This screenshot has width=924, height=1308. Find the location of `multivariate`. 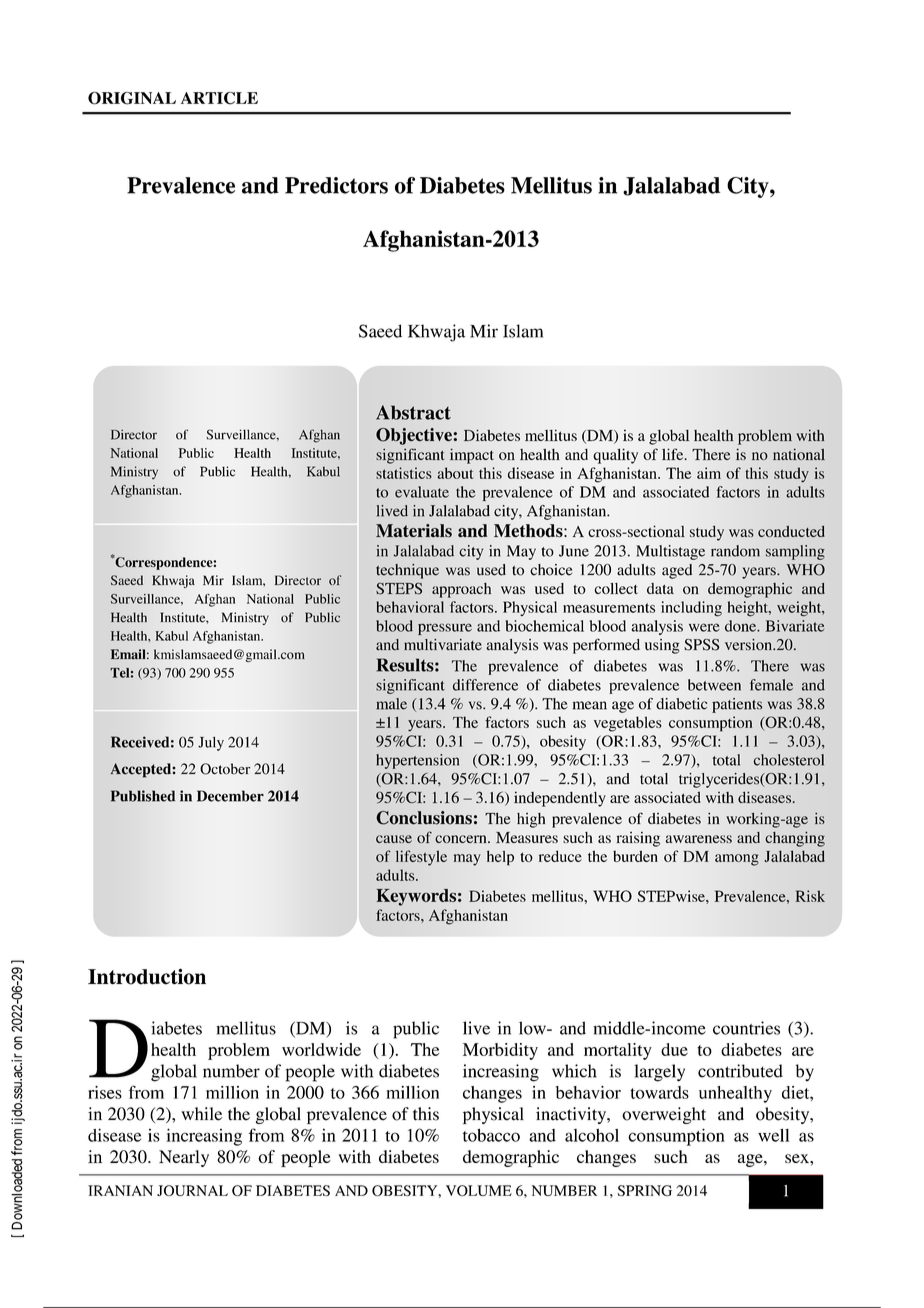

multivariate is located at coordinates (443, 645).
